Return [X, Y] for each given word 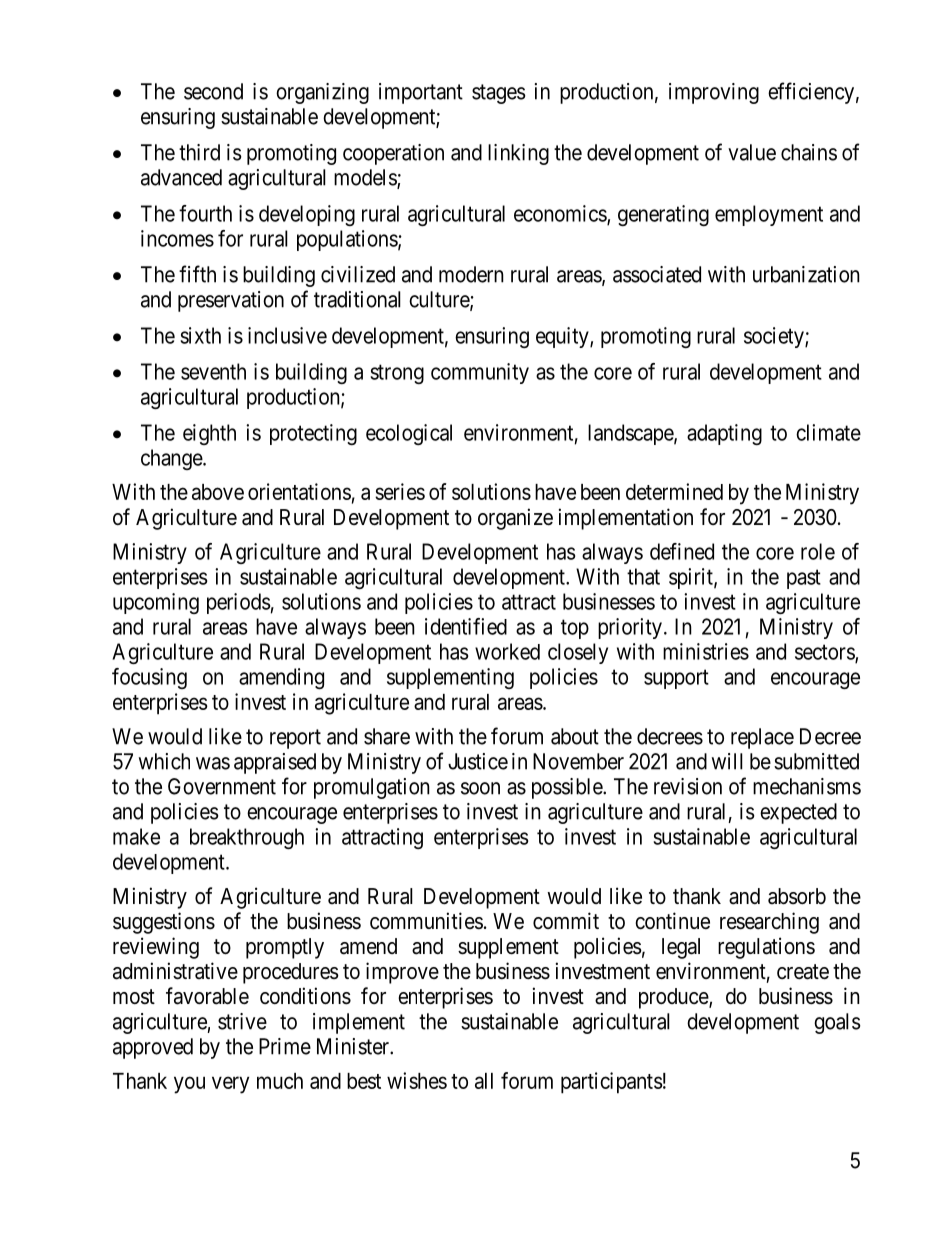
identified [466, 626]
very [230, 1085]
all [484, 1081]
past [804, 579]
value [752, 152]
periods [238, 603]
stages [499, 94]
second [213, 91]
